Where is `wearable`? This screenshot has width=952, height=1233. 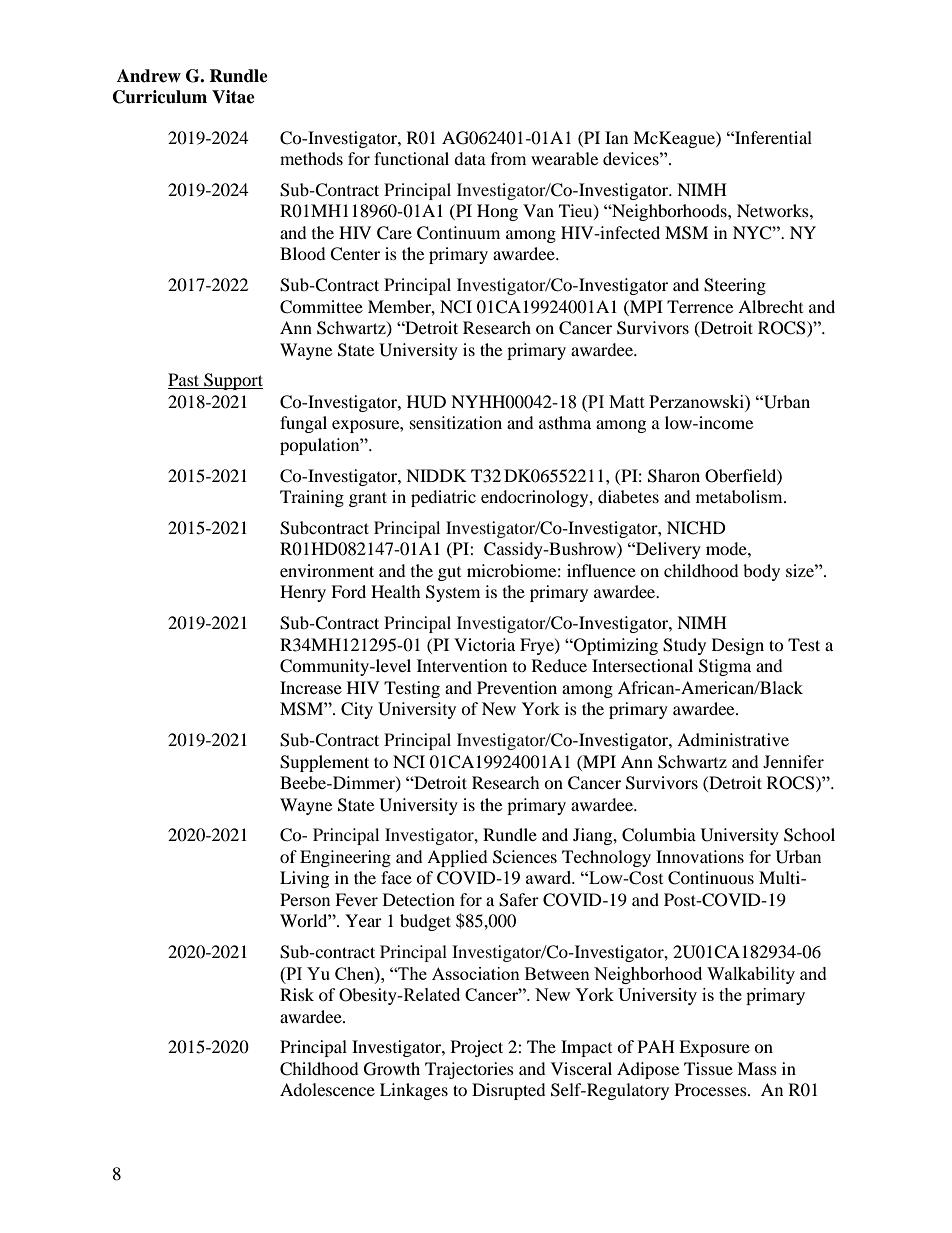
wearable is located at coordinates (564, 158).
